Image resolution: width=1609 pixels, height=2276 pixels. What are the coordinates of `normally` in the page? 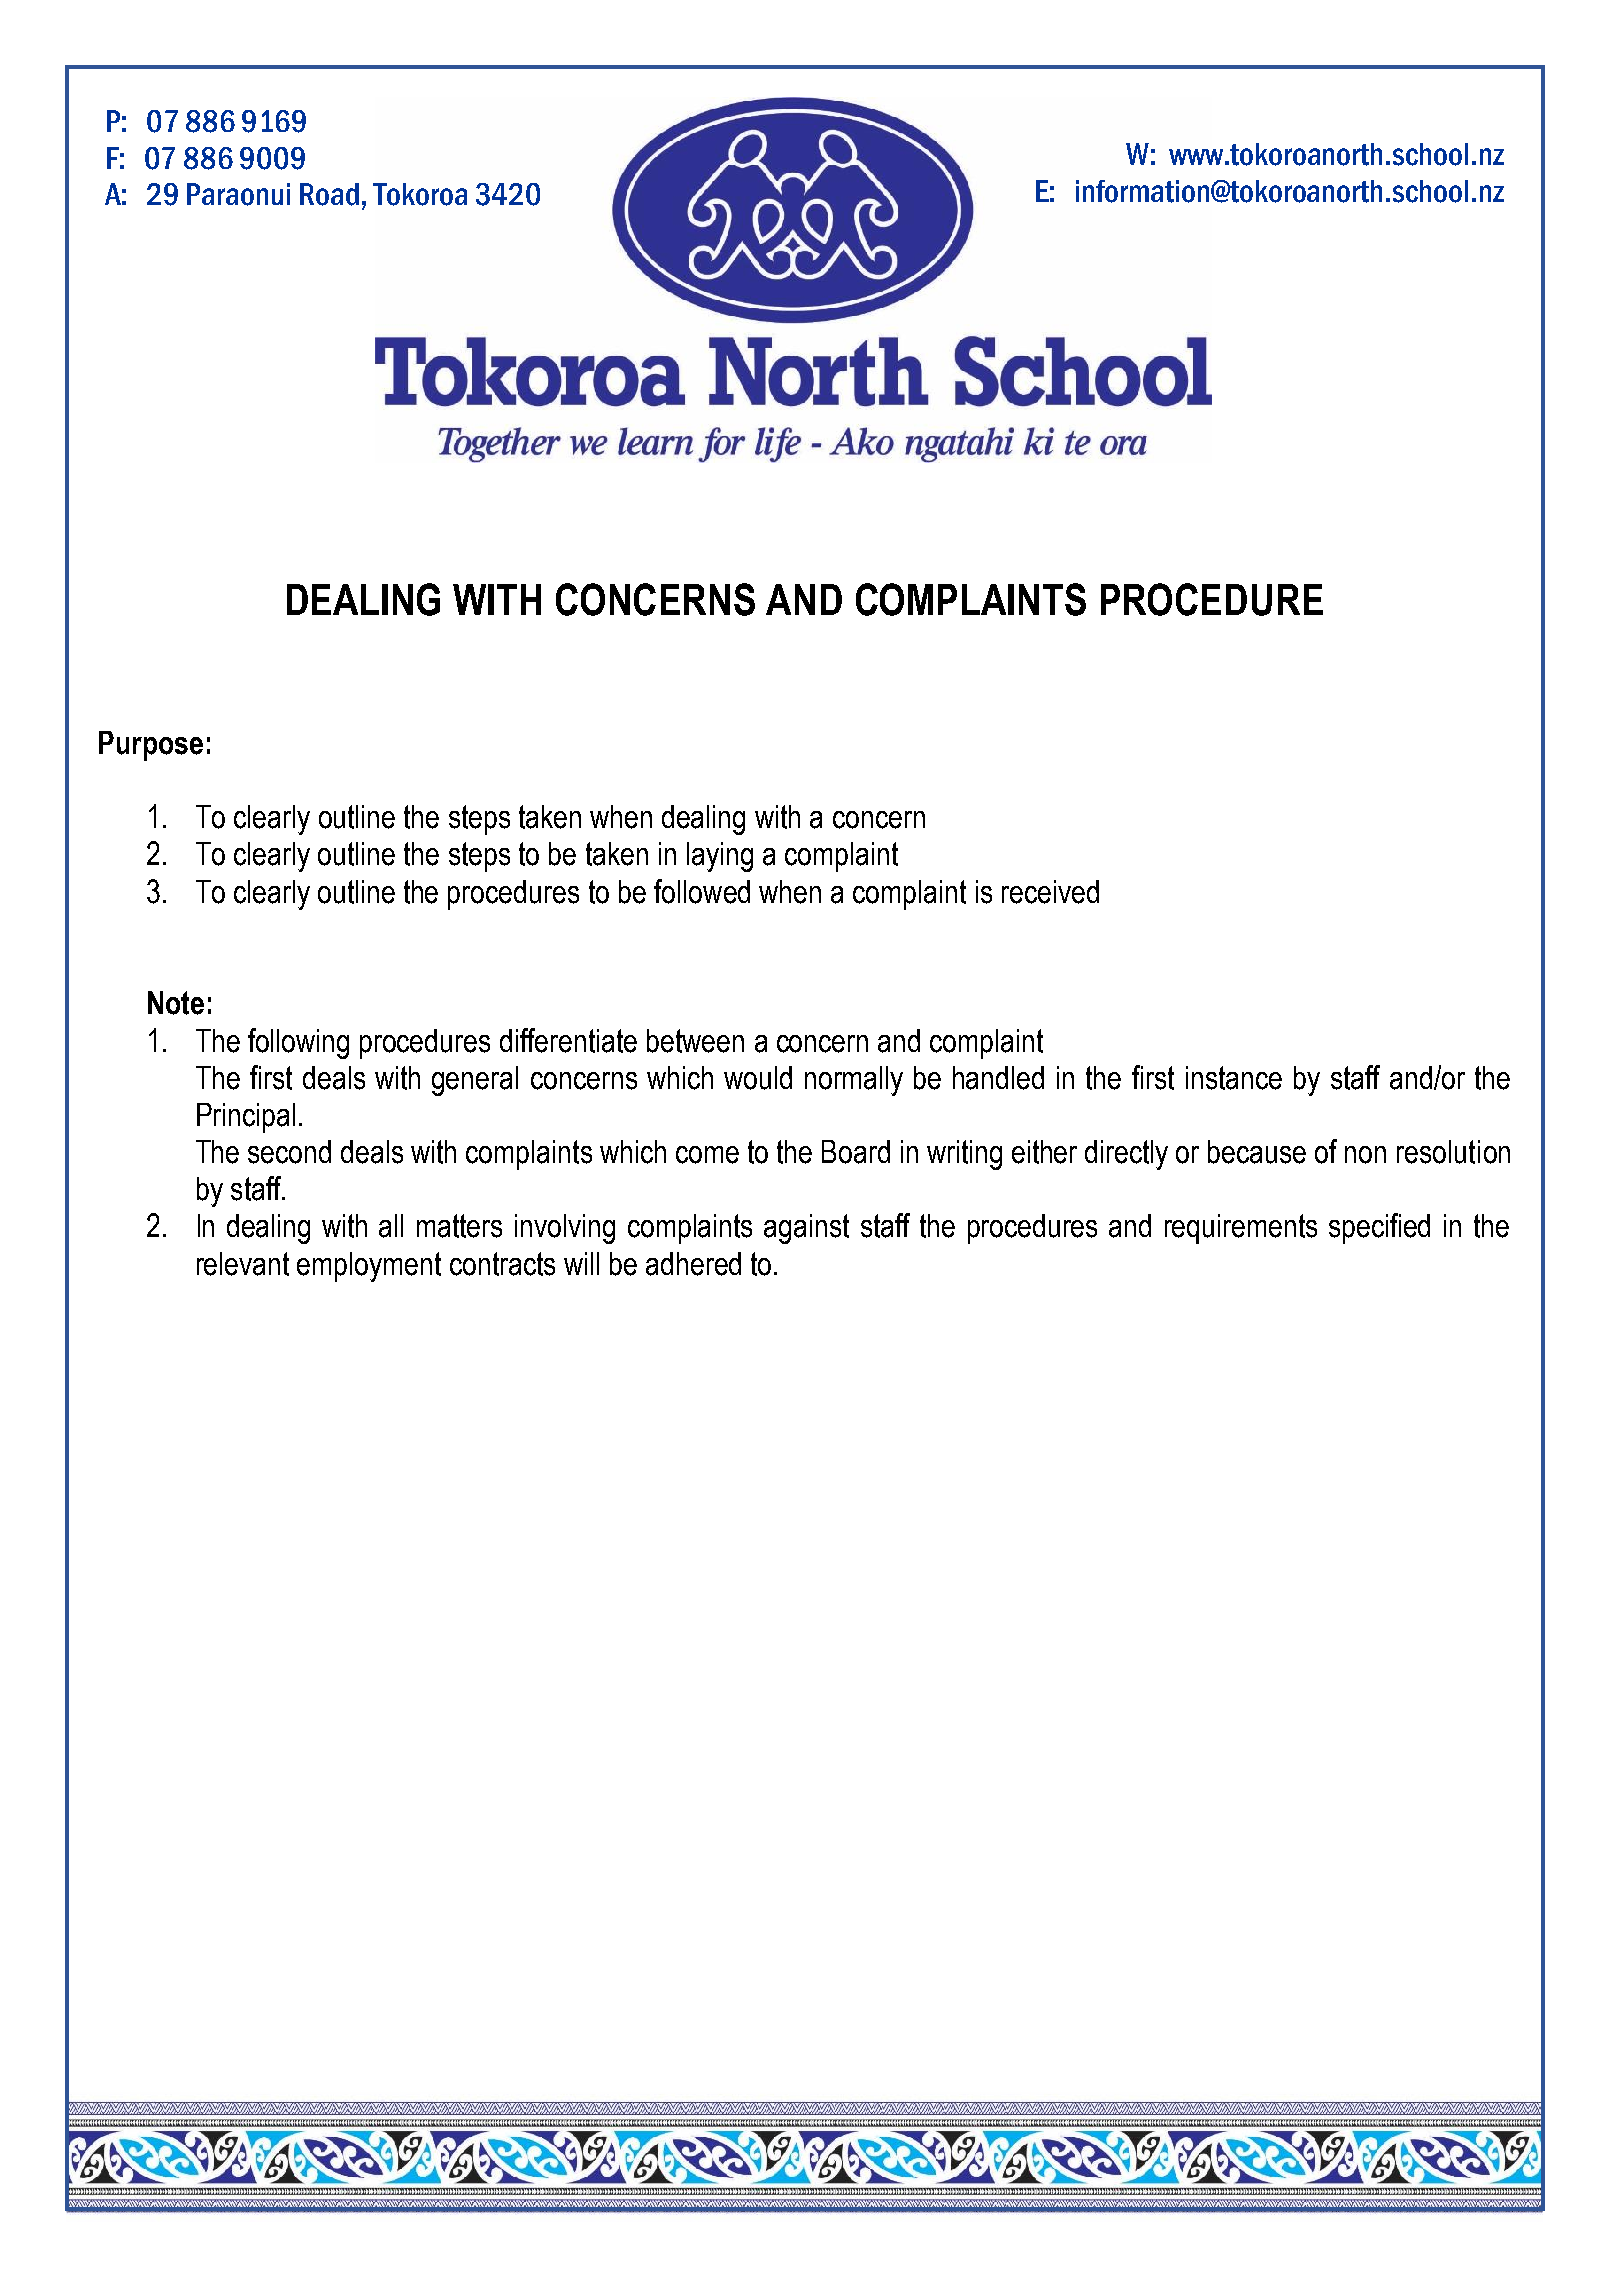 It's located at (854, 1081).
